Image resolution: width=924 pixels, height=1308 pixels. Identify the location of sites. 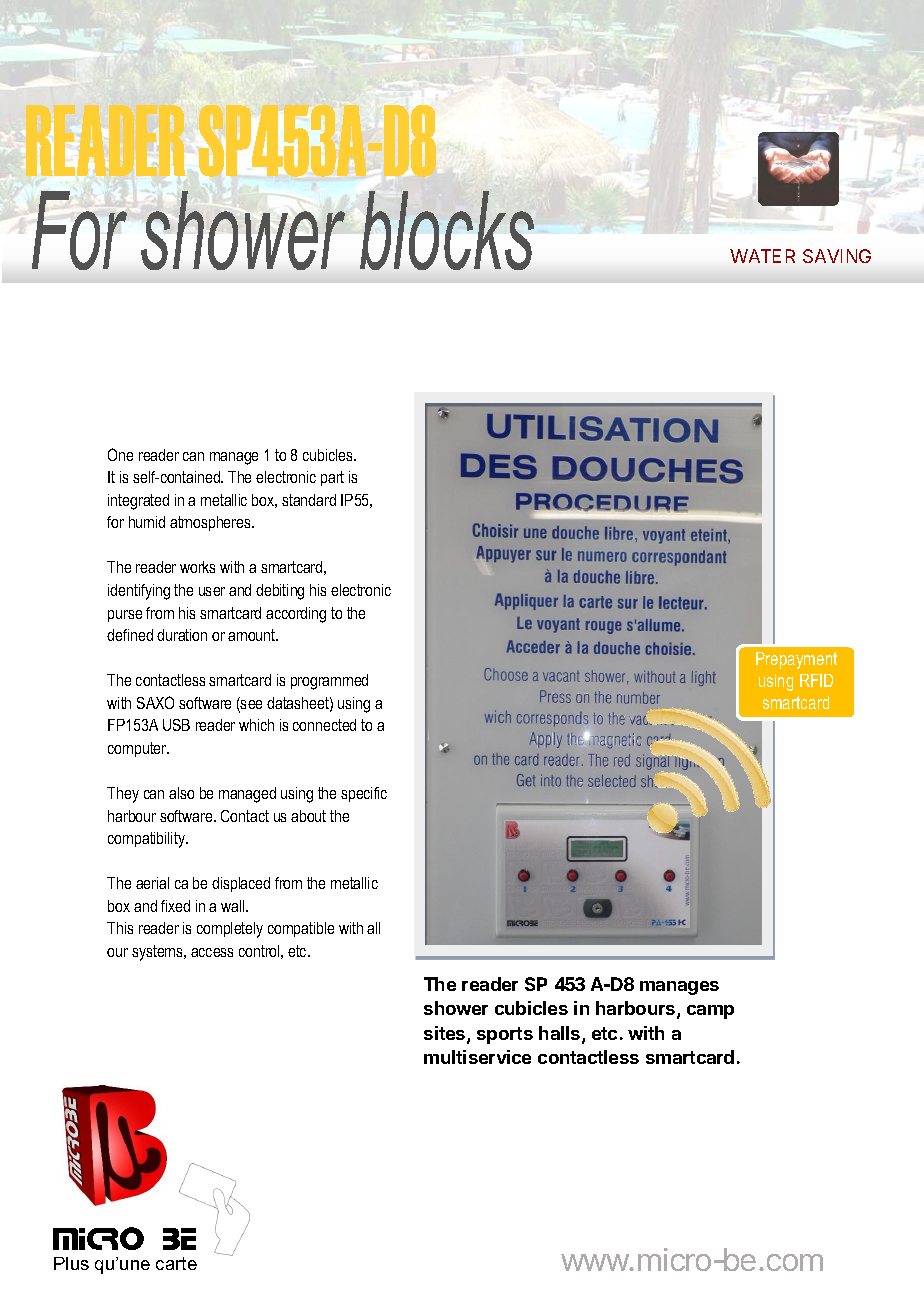
(446, 1034).
